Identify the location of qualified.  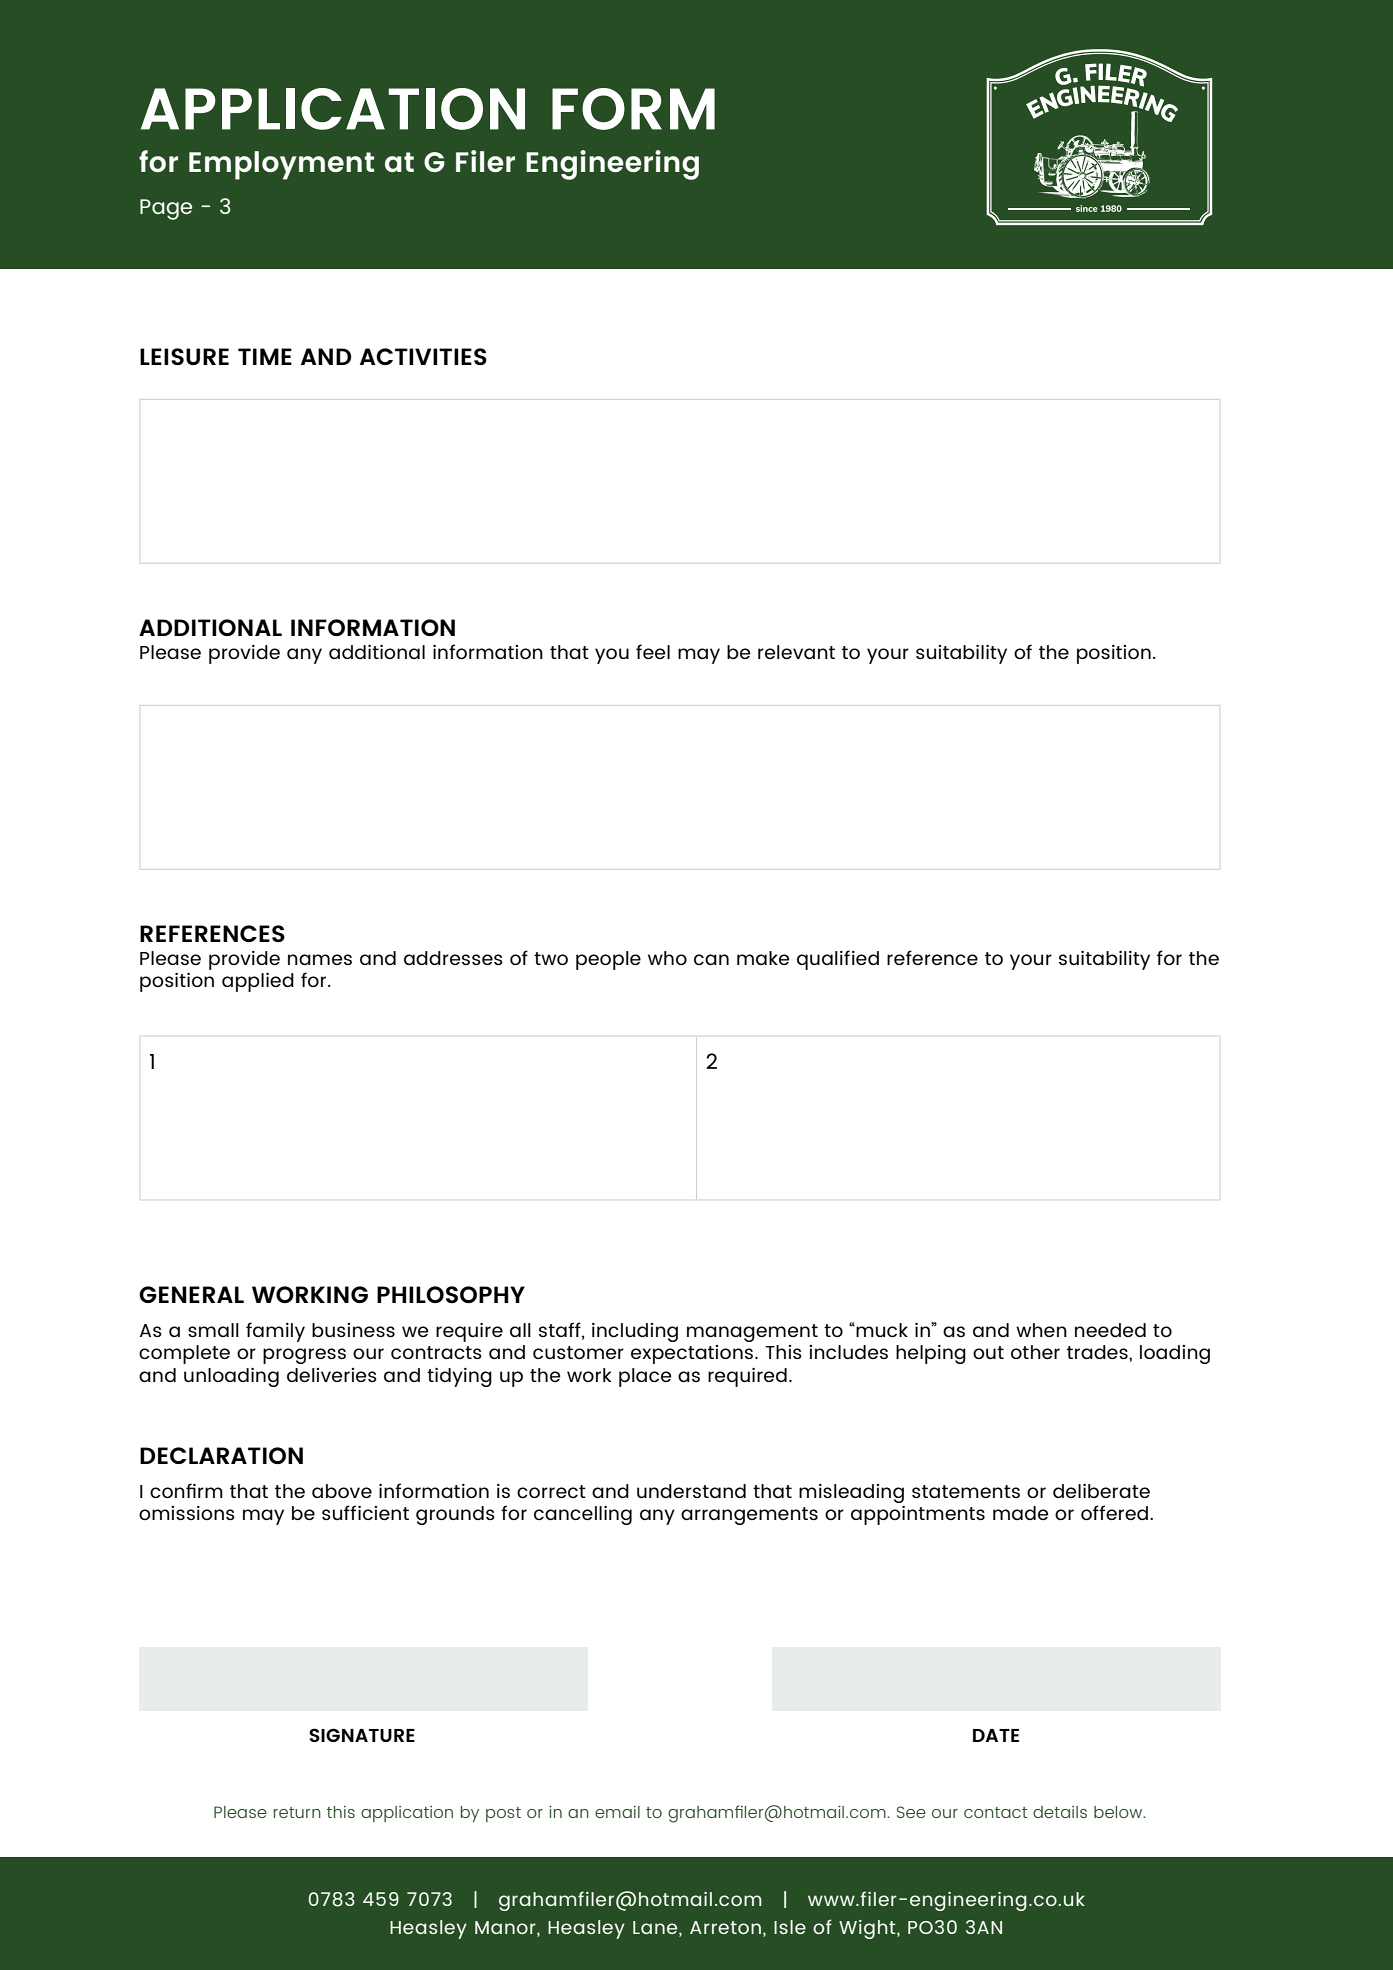
(838, 960).
